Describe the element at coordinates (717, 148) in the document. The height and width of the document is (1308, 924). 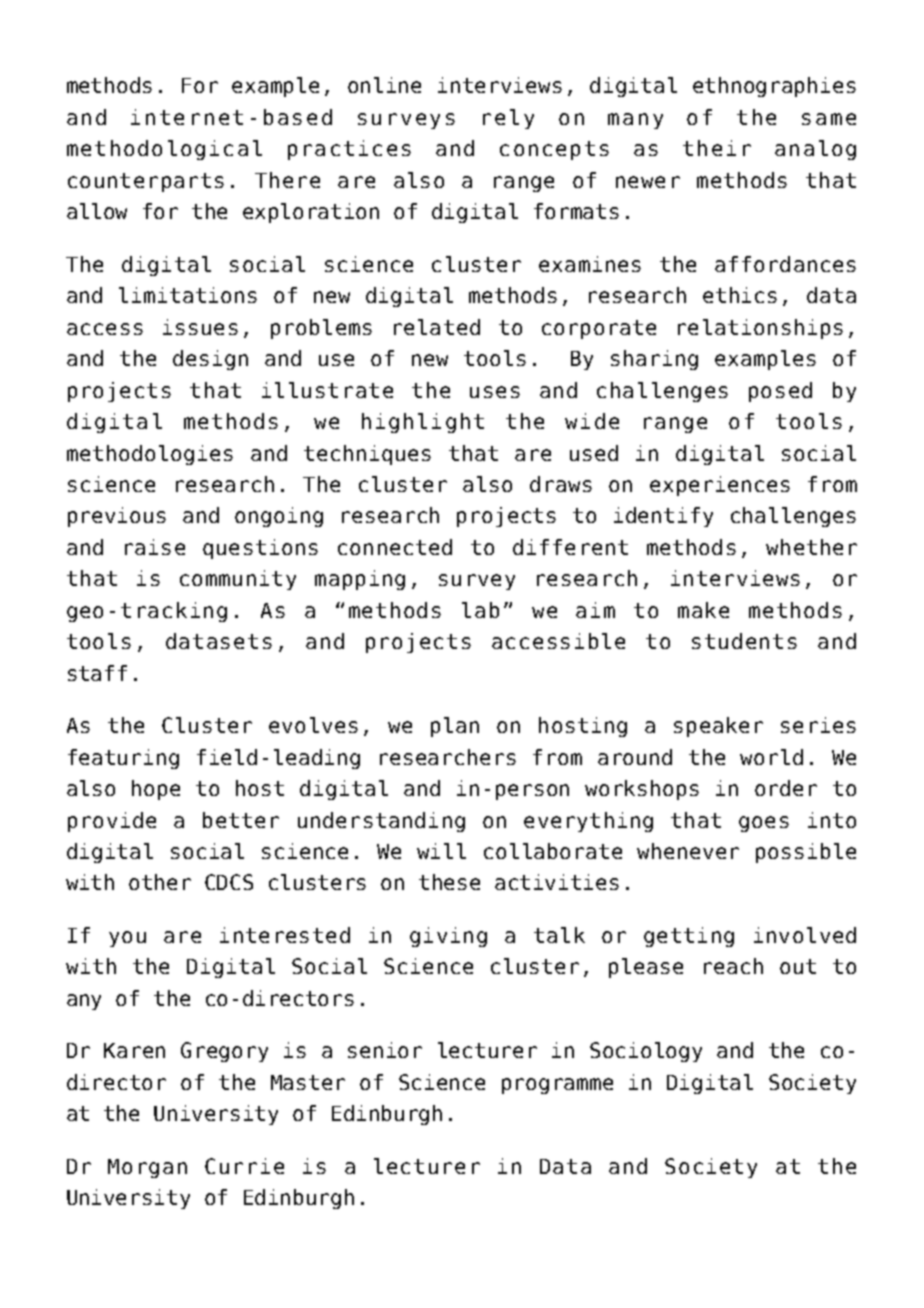
I see `their` at that location.
